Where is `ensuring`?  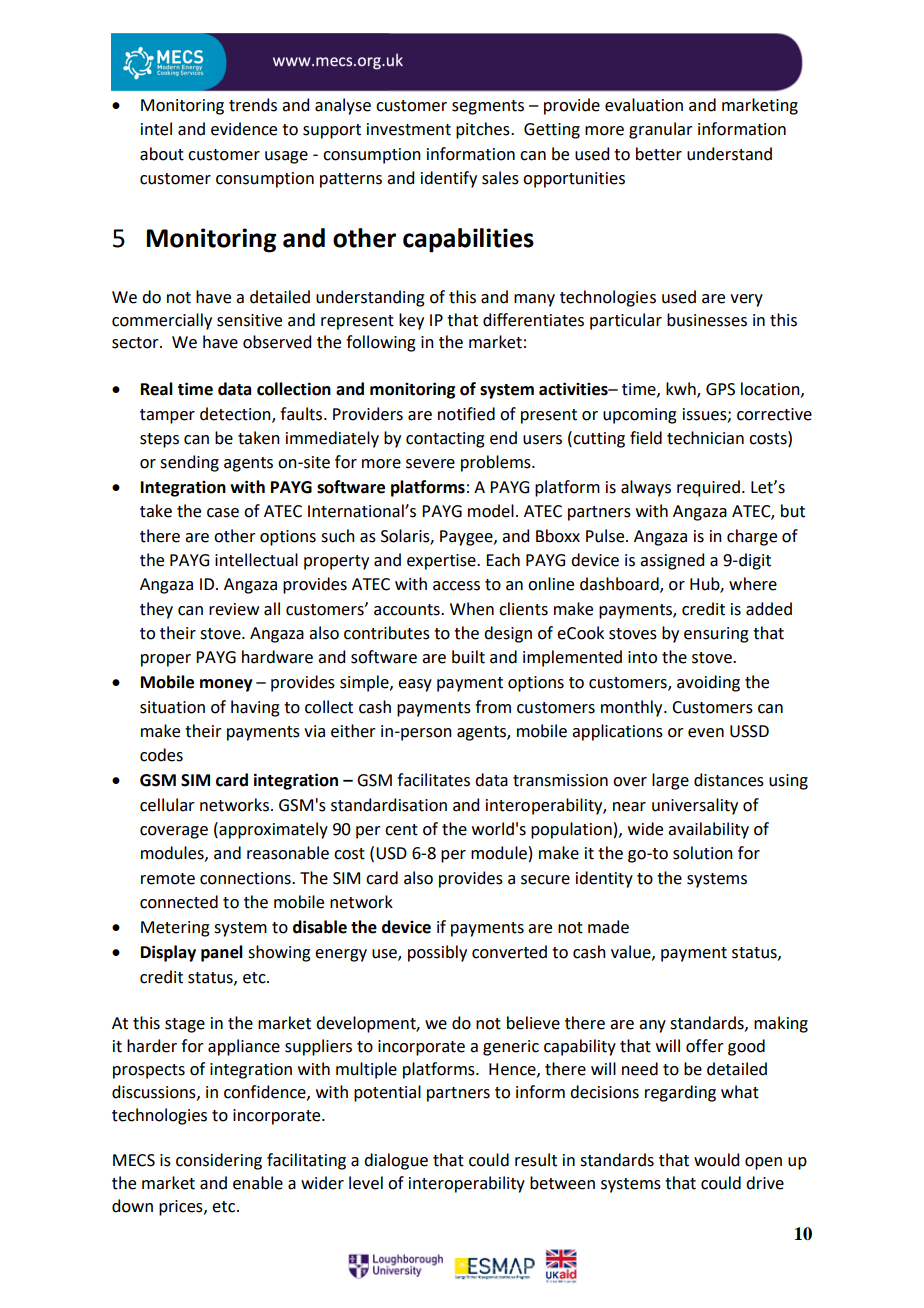
ensuring is located at coordinates (716, 635).
